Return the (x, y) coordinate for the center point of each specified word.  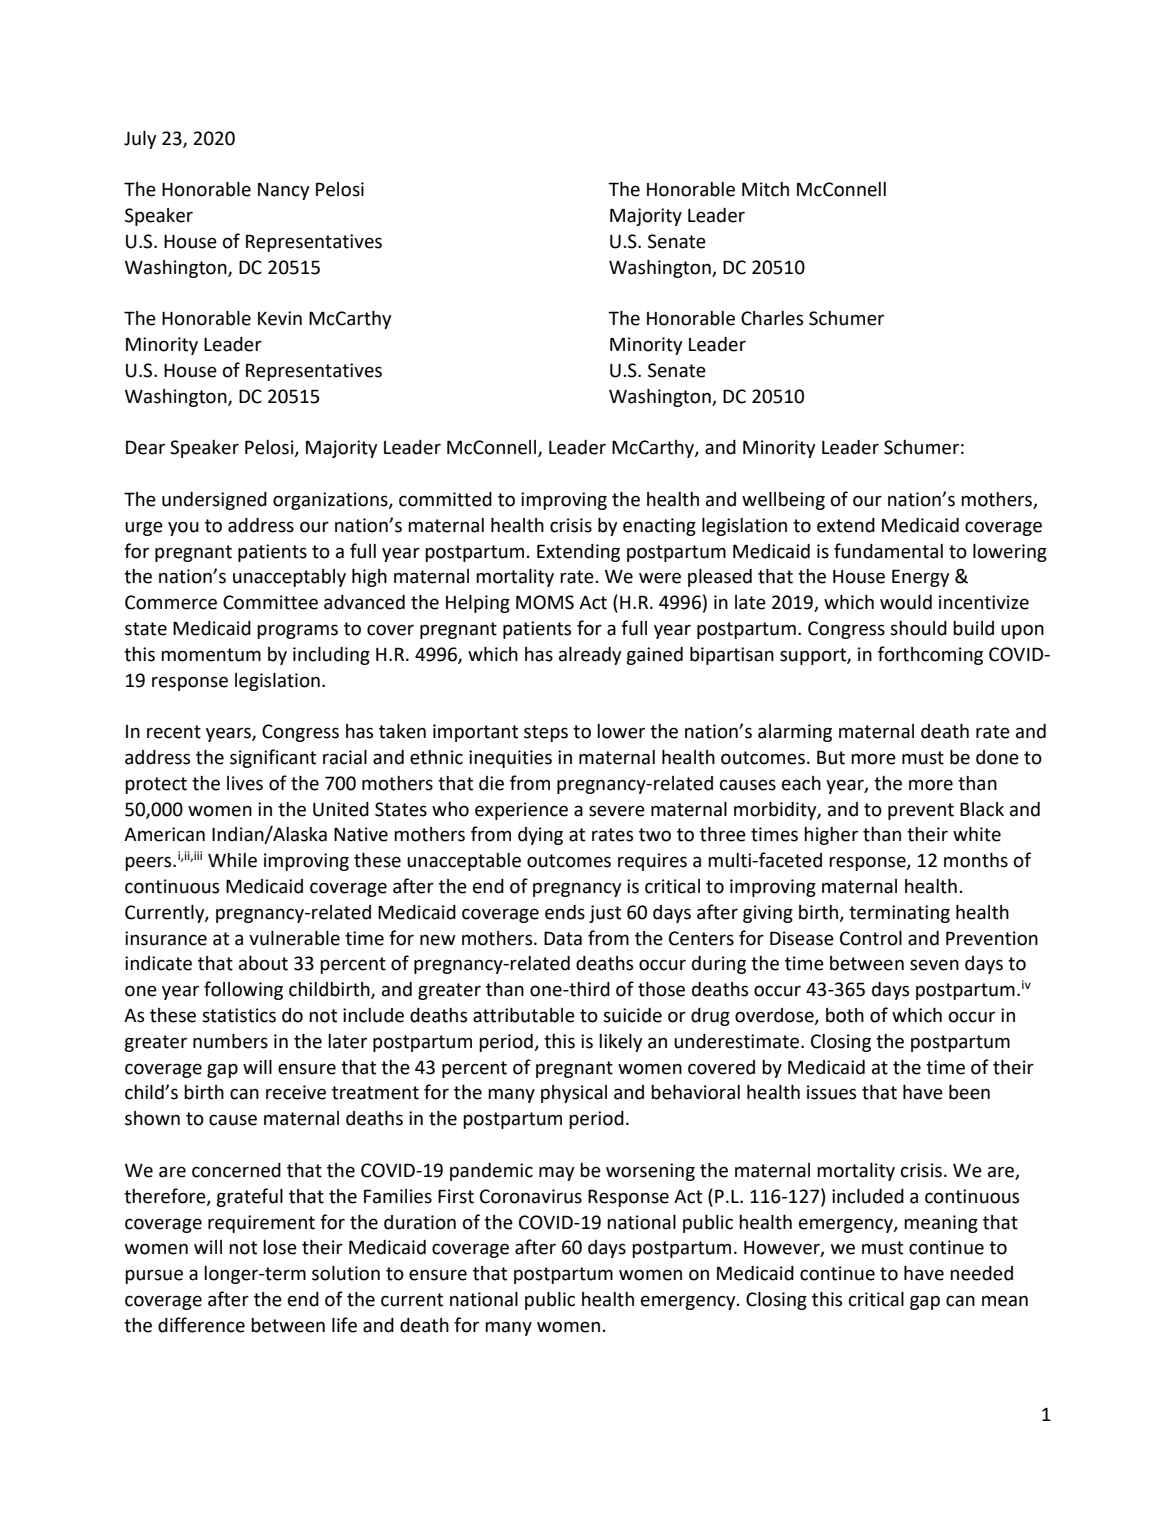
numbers (230, 1041)
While (232, 860)
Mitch (765, 189)
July (140, 140)
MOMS (545, 602)
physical (574, 1094)
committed (445, 499)
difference (201, 1325)
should (918, 628)
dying (540, 836)
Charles (772, 318)
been (969, 1092)
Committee (270, 602)
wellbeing (783, 501)
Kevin (280, 318)
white (977, 834)
